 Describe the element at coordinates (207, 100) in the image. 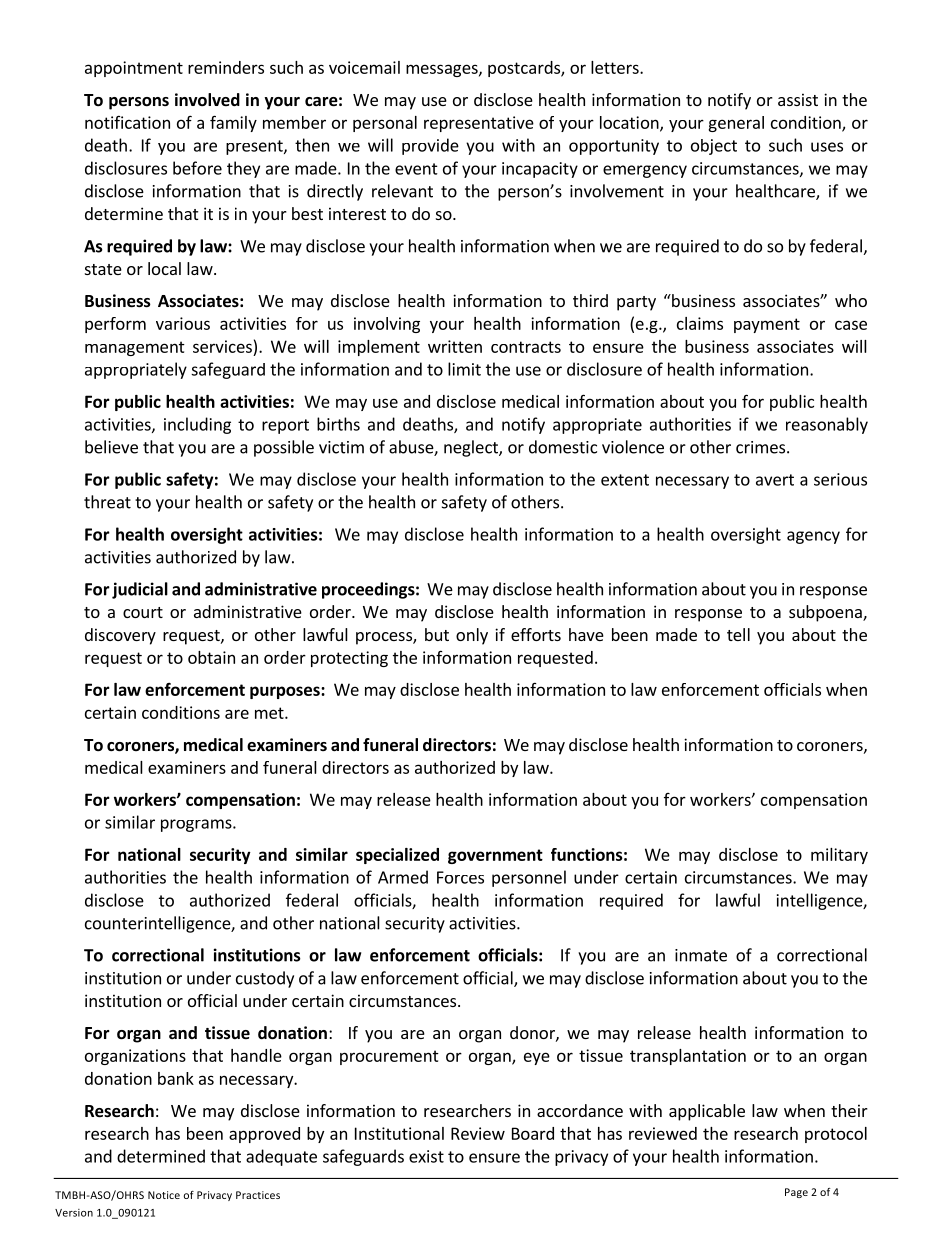

I see `involved` at that location.
